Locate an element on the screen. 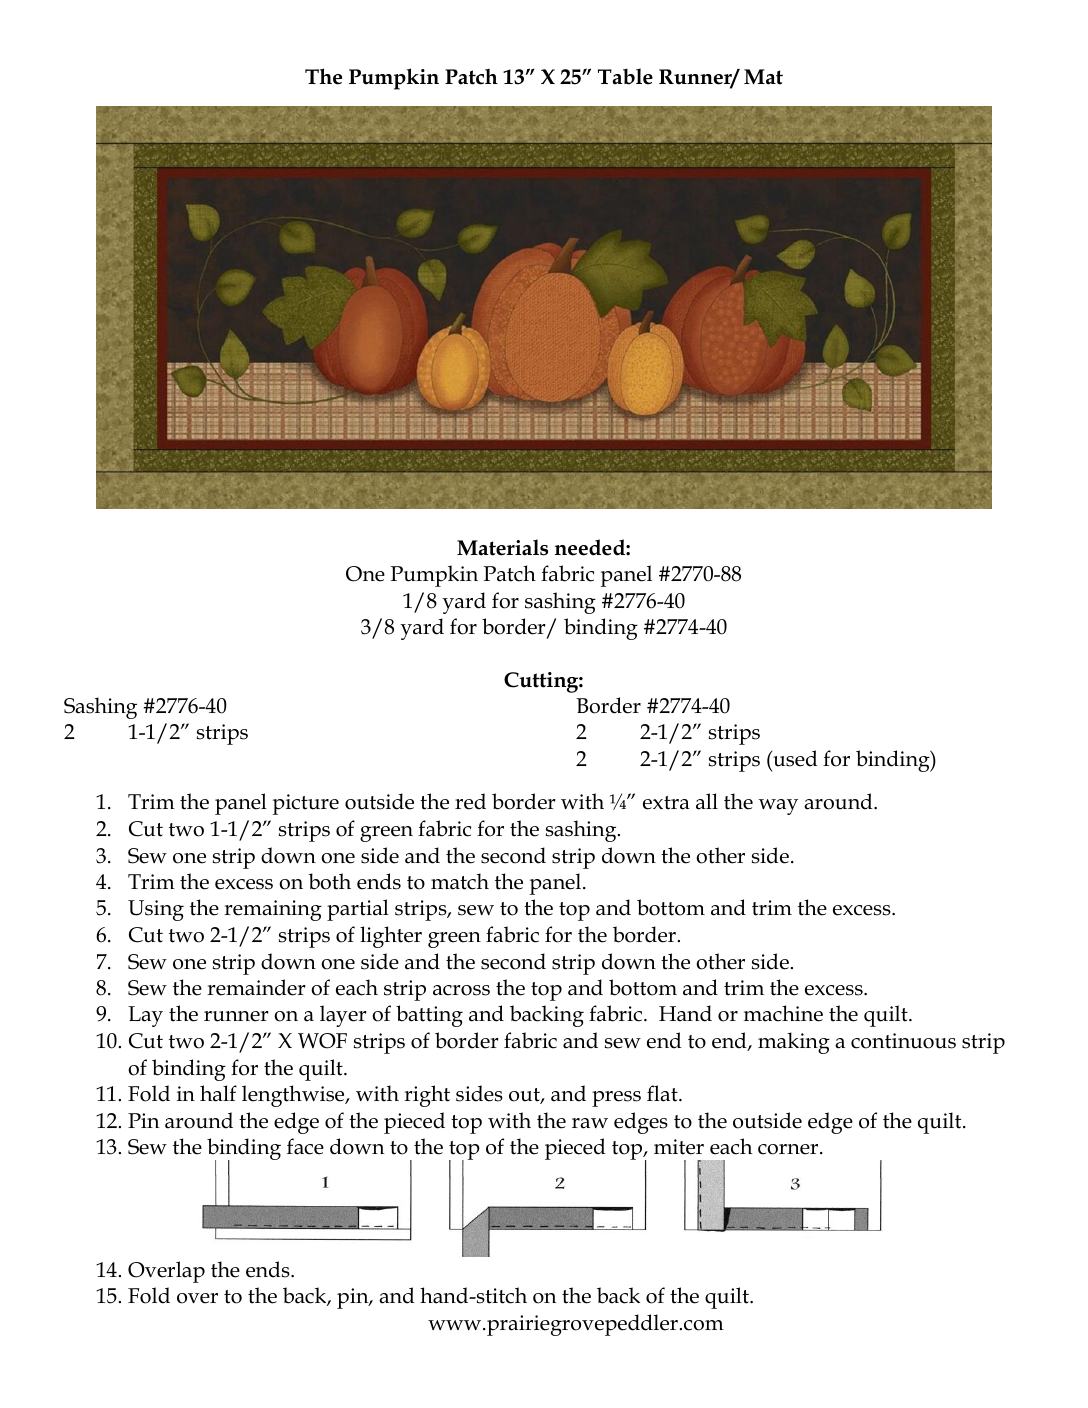 This screenshot has height=1408, width=1088. Materials is located at coordinates (502, 547).
